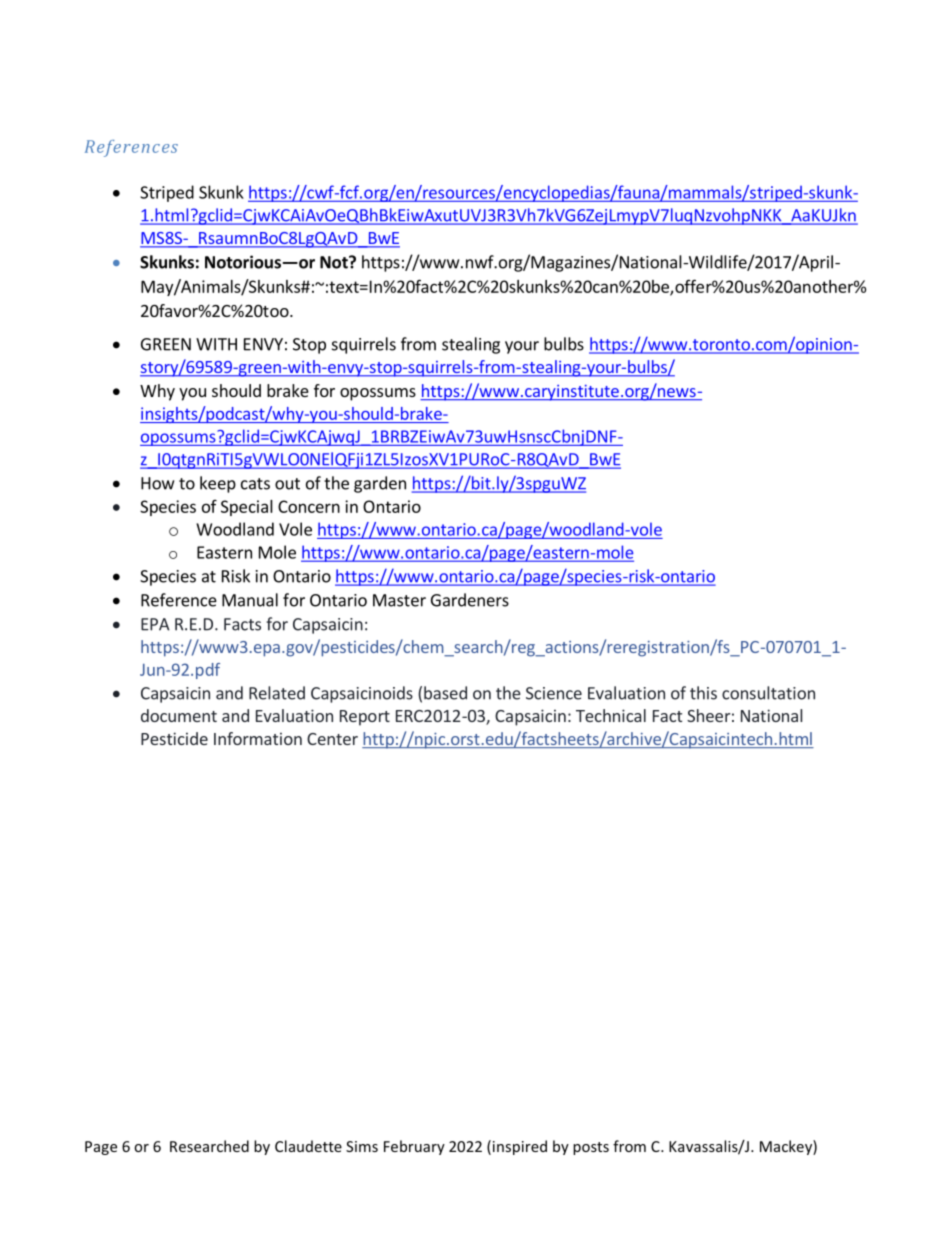 The height and width of the screenshot is (1233, 952). I want to click on Master, so click(399, 600).
